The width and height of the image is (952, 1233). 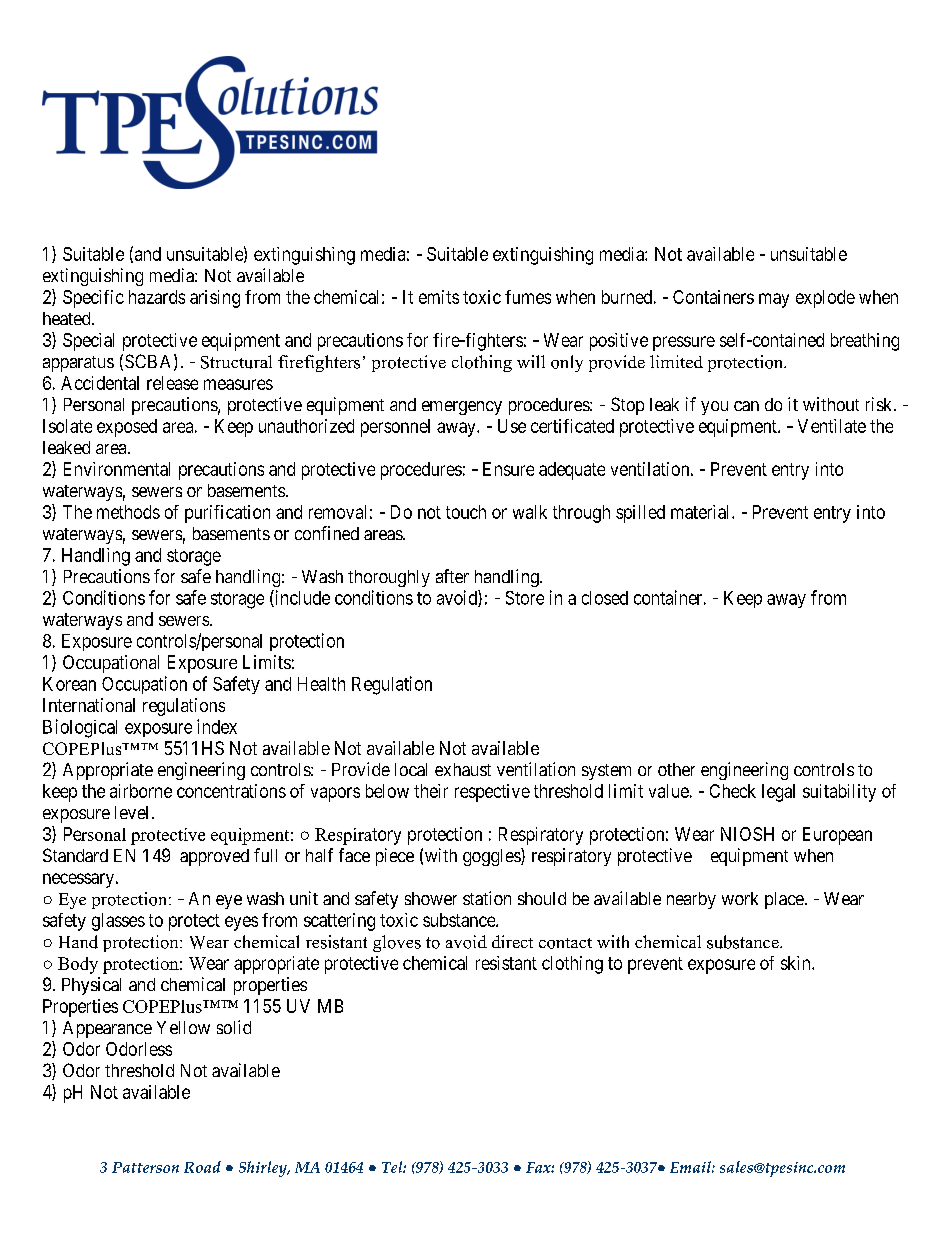 What do you see at coordinates (264, 1169) in the image?
I see `Shirley` at bounding box center [264, 1169].
